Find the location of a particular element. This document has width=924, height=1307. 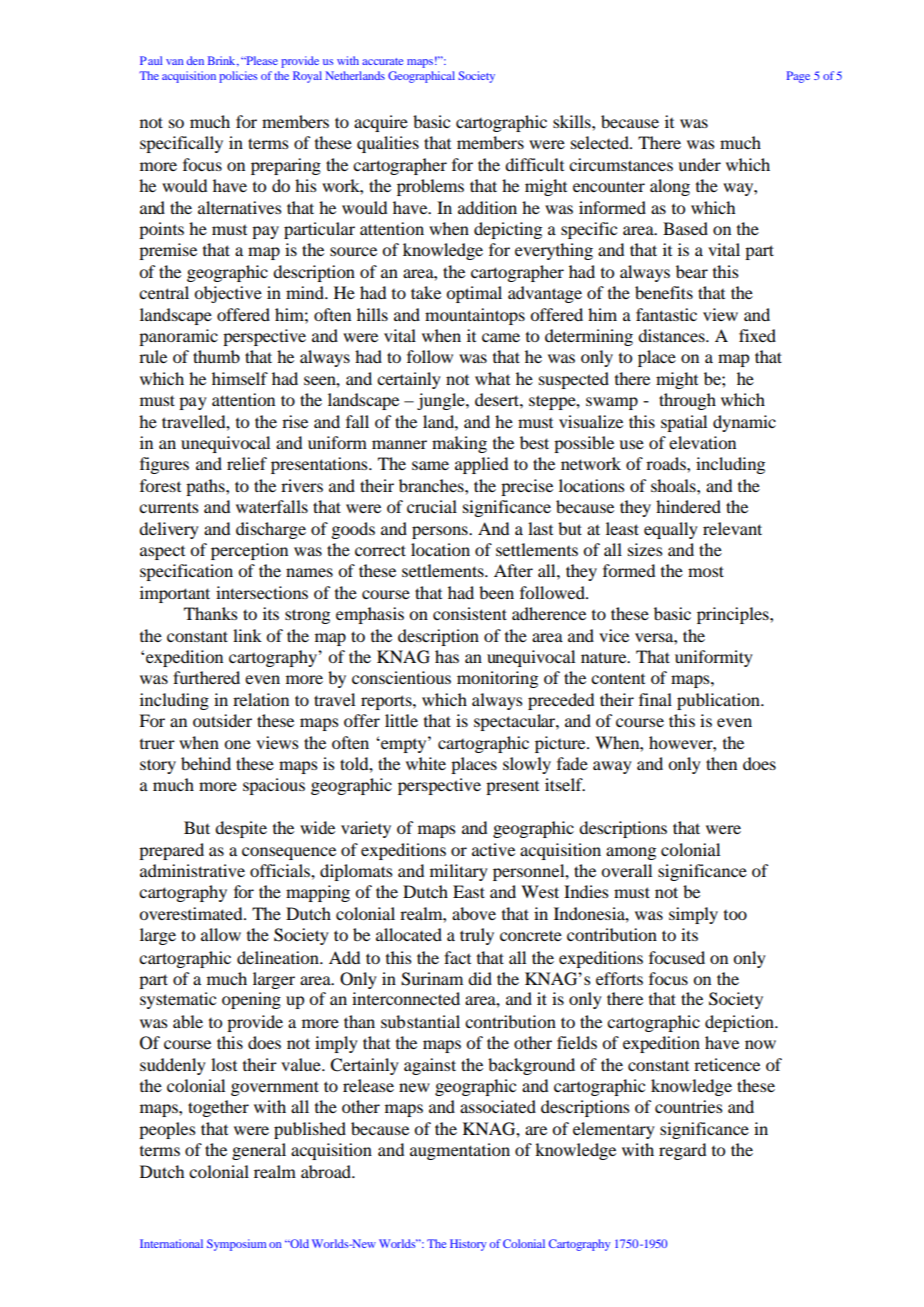

policies is located at coordinates (238, 77).
